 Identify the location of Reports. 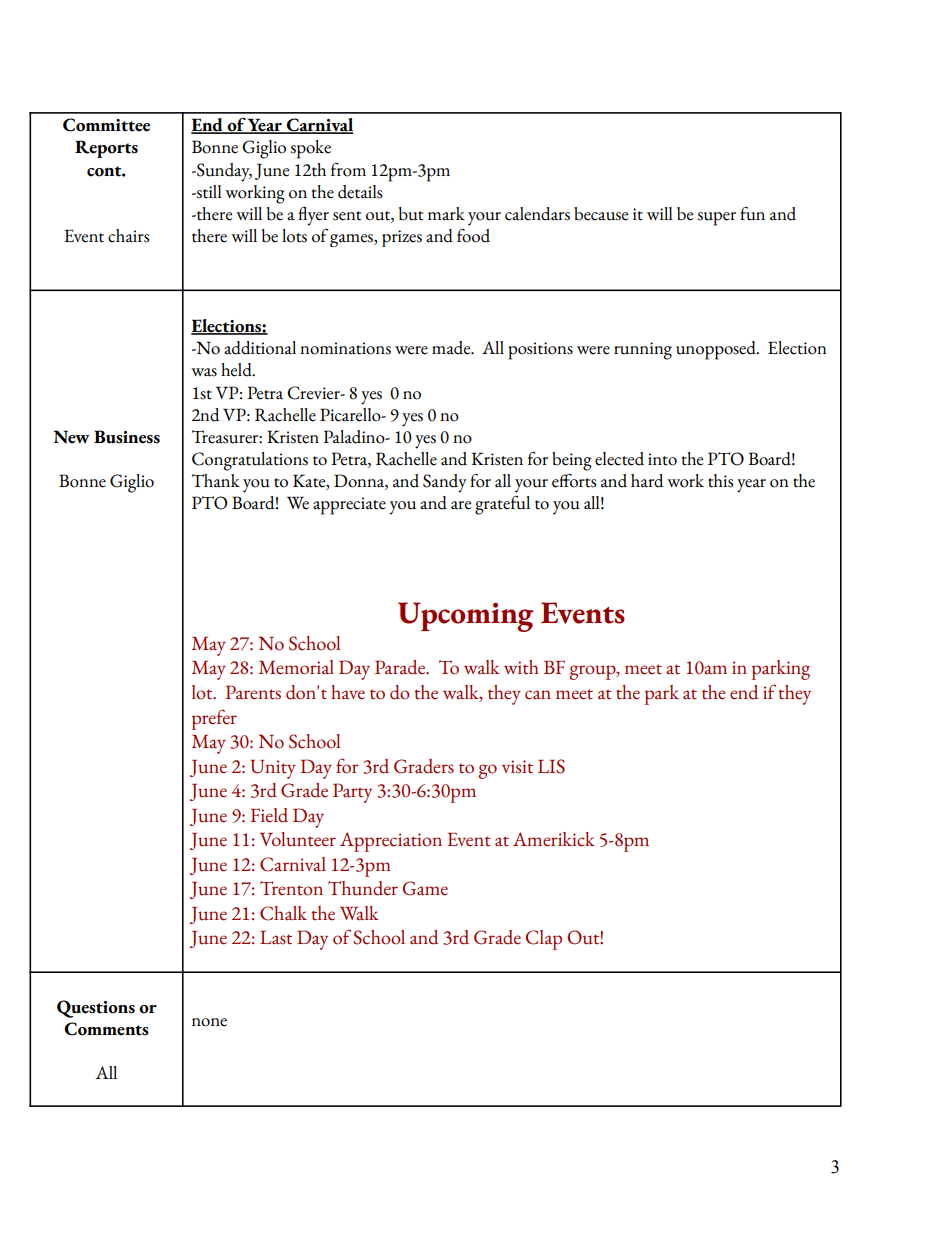
(106, 149).
